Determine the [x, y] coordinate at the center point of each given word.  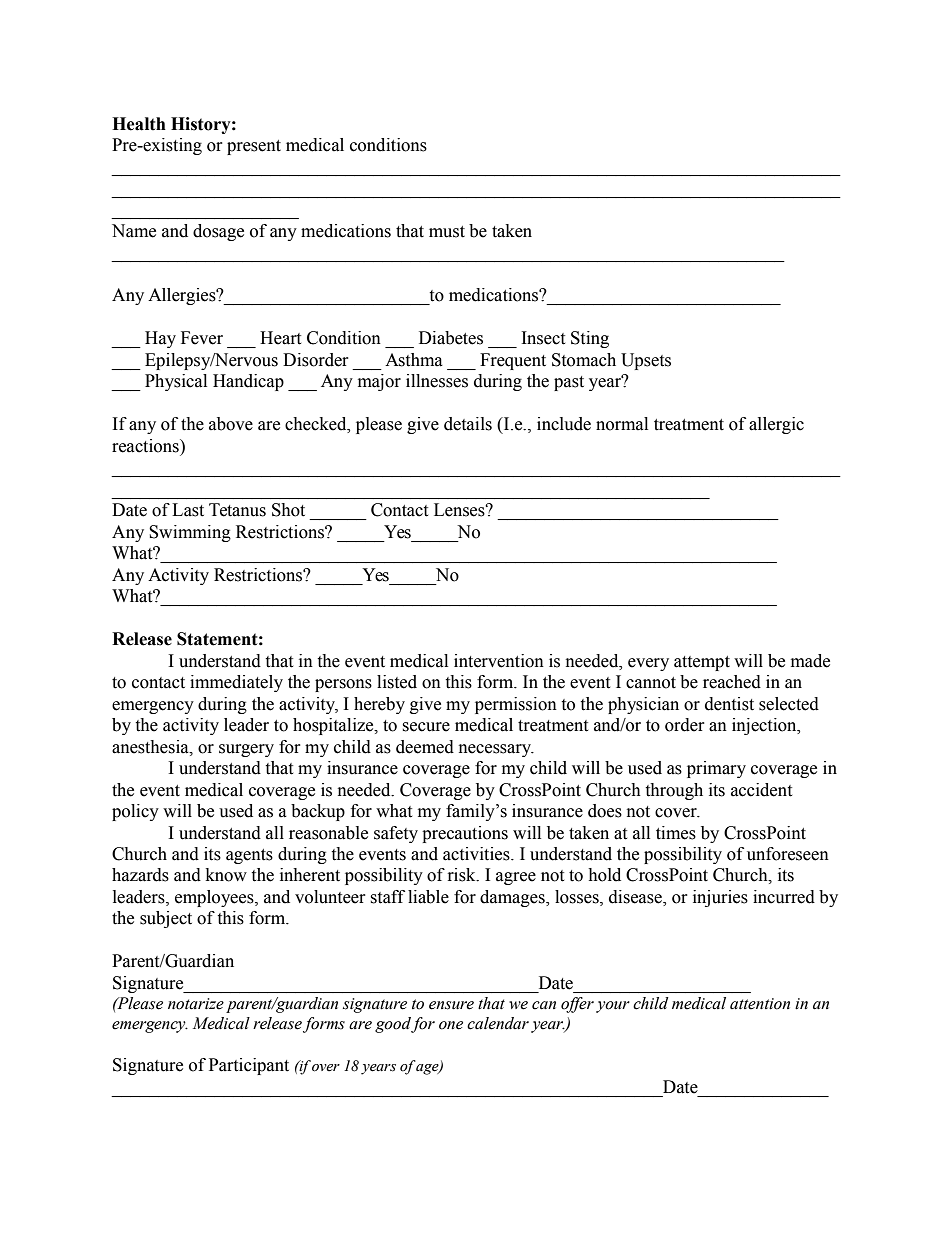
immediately [236, 683]
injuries [720, 898]
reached [732, 682]
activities [477, 854]
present [254, 147]
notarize [196, 1004]
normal [622, 424]
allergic [776, 425]
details [468, 424]
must [447, 232]
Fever [202, 338]
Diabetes [451, 338]
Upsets [646, 361]
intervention [499, 661]
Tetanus [237, 510]
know [226, 875]
